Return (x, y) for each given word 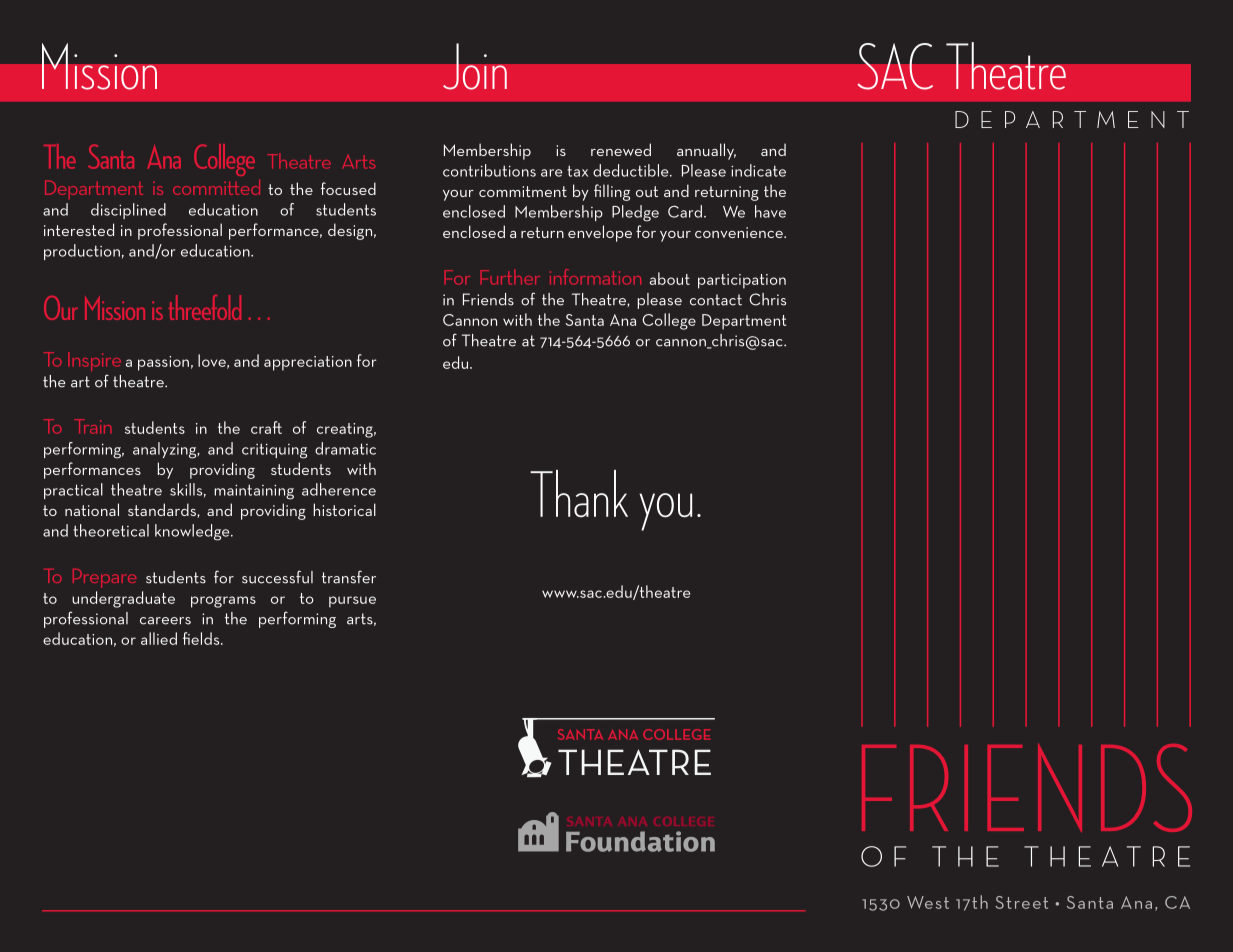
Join (475, 66)
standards (163, 510)
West (928, 902)
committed (216, 187)
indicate (758, 170)
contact (716, 300)
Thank (579, 493)
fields (202, 638)
